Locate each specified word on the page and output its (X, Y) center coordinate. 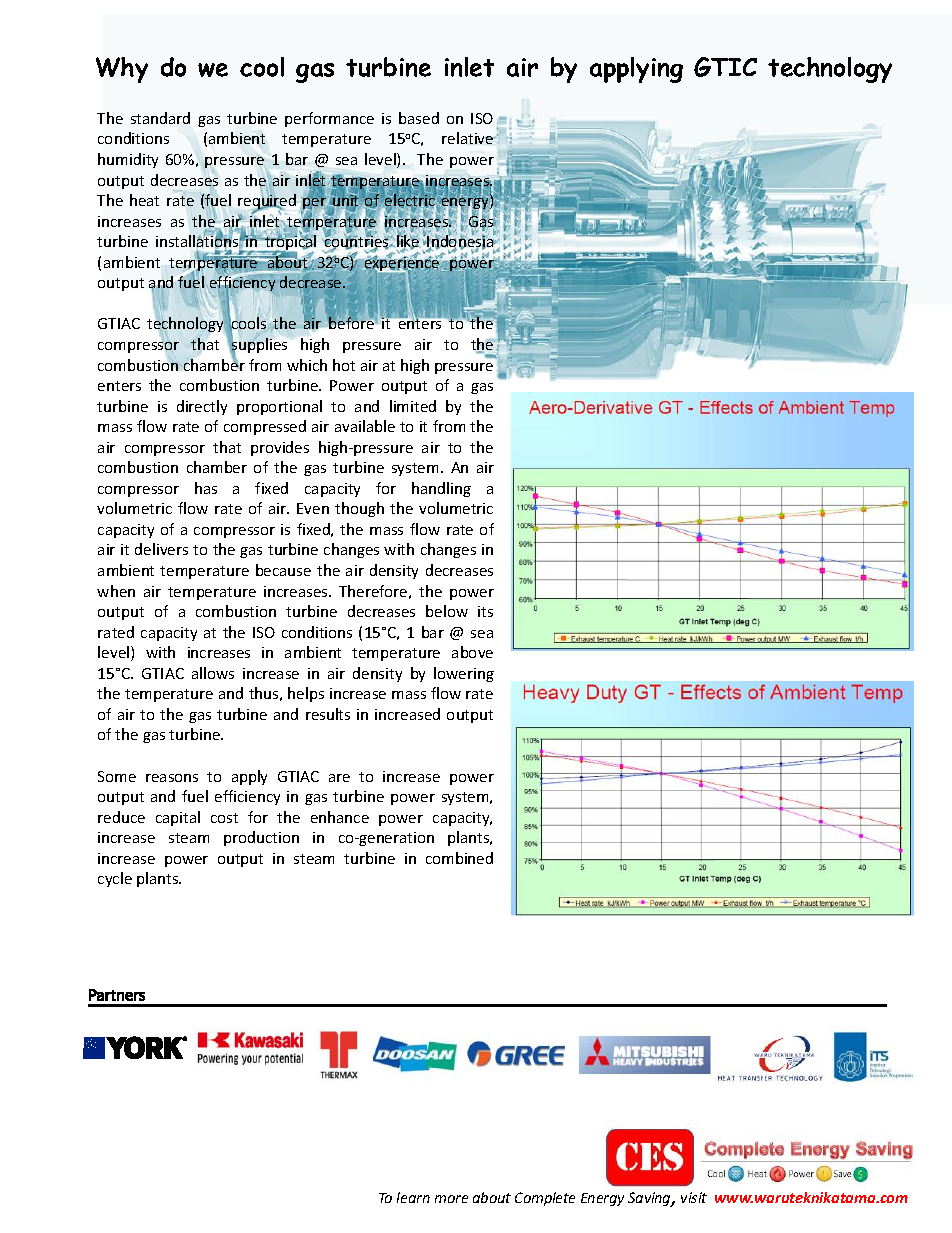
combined (459, 858)
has (206, 488)
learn (413, 1197)
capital (178, 818)
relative (469, 138)
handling (441, 489)
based (419, 118)
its (485, 611)
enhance (340, 817)
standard (160, 118)
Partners (117, 995)
